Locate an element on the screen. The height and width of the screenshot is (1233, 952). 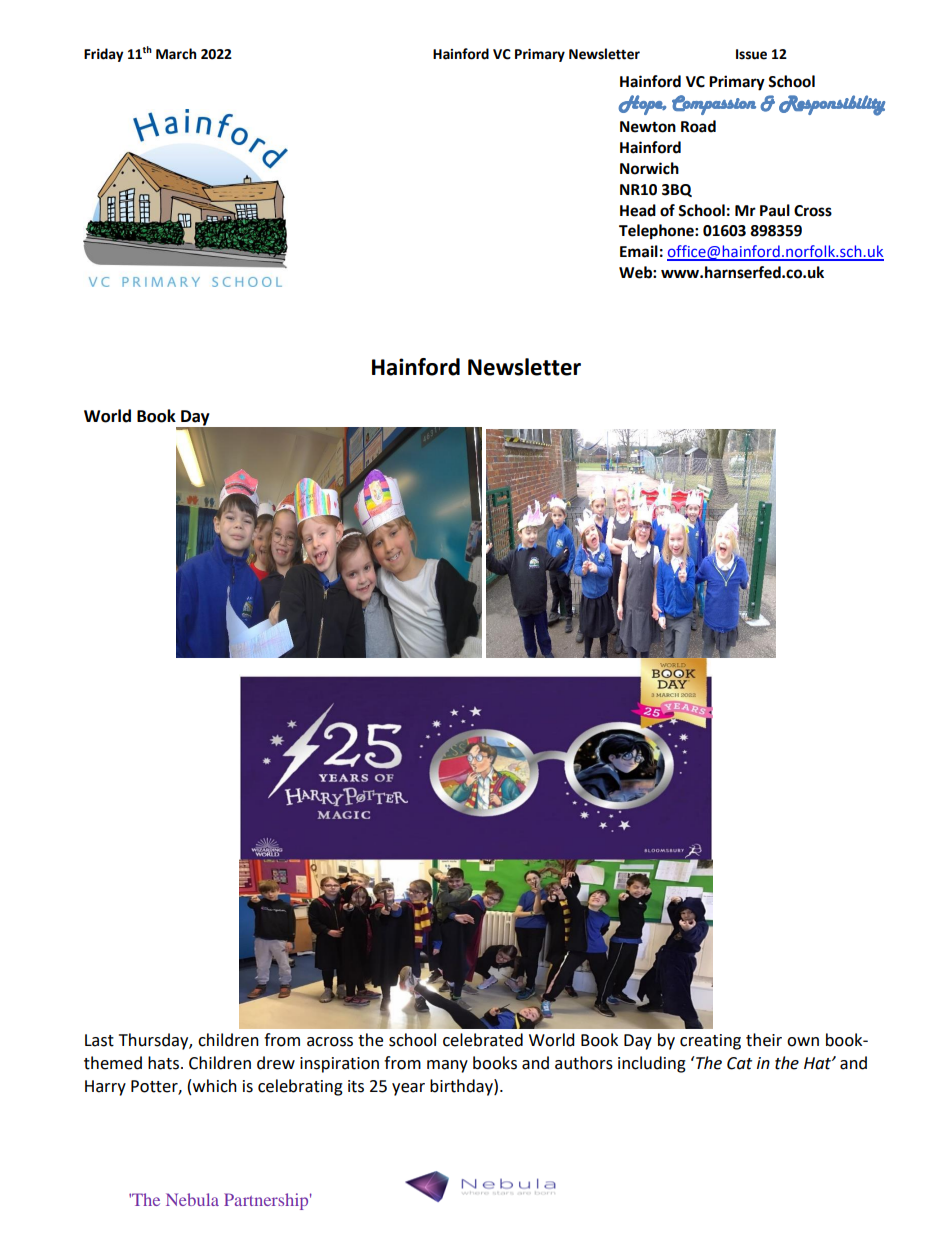
Nebula is located at coordinates (192, 1199).
